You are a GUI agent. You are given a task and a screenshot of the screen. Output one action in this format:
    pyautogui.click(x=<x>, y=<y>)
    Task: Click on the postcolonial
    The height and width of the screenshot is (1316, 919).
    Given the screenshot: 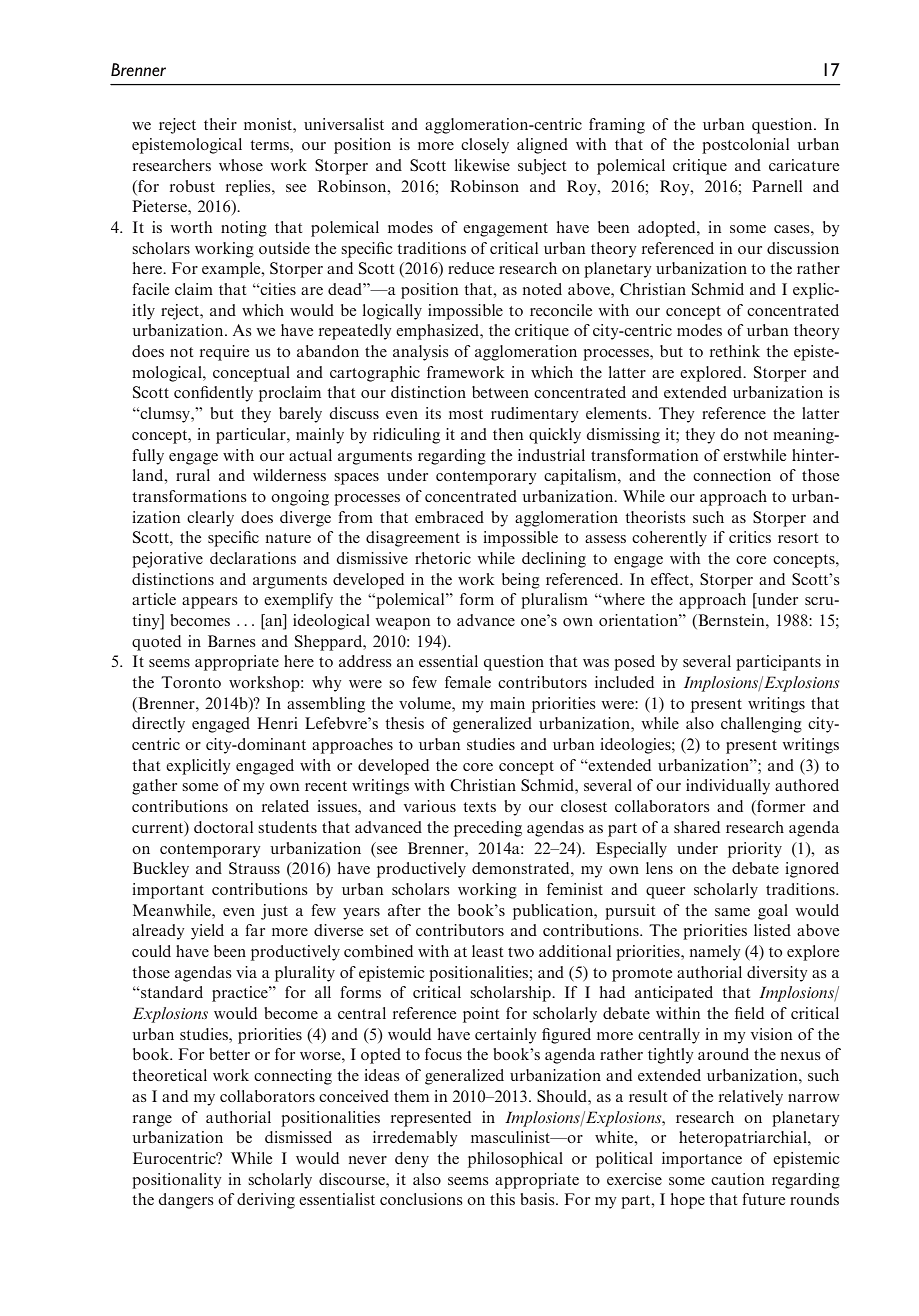 What is the action you would take?
    pyautogui.click(x=745, y=146)
